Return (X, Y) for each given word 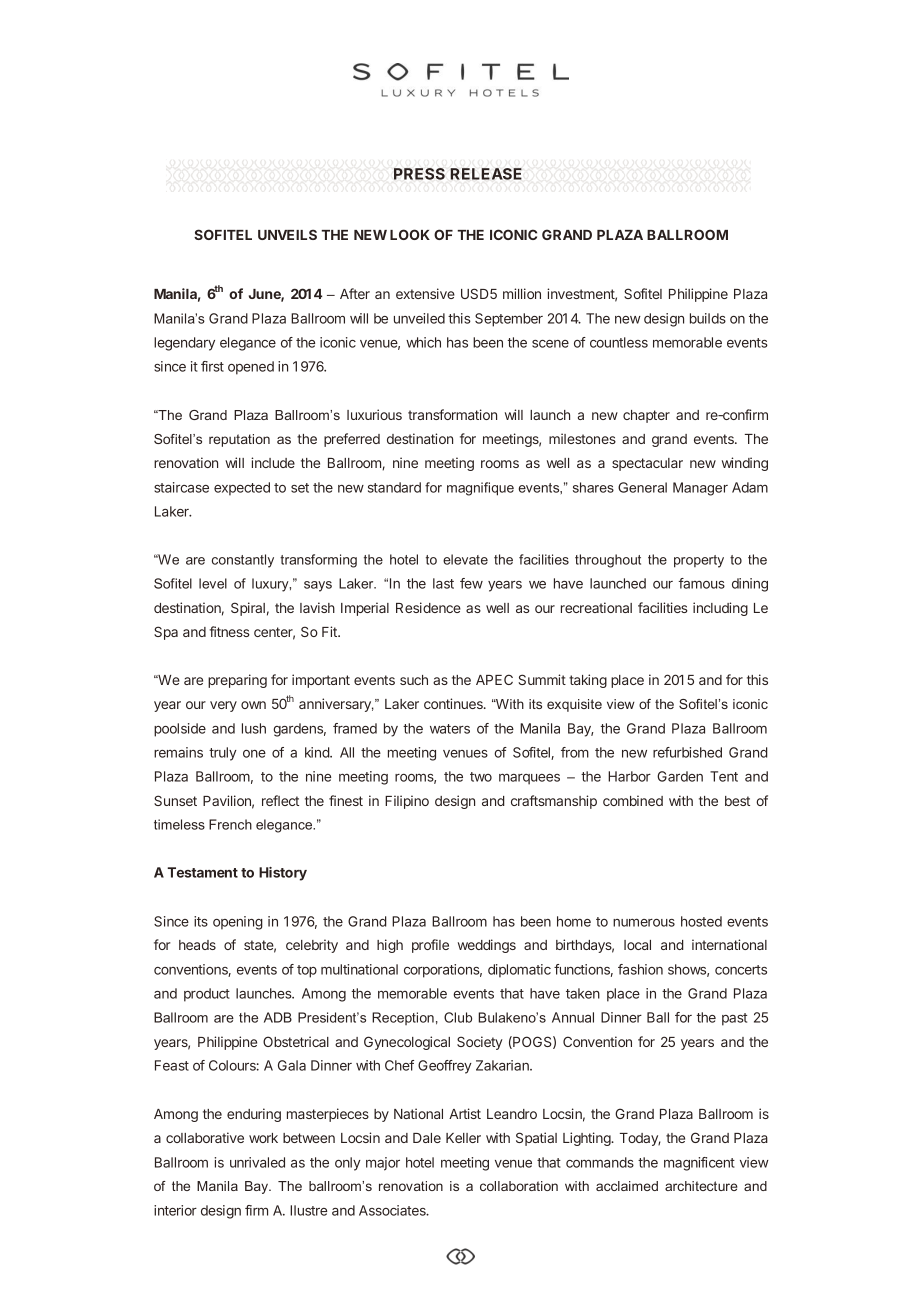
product (207, 995)
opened (251, 368)
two (481, 777)
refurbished (687, 752)
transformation (452, 414)
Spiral (248, 609)
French (230, 824)
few (471, 583)
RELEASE (486, 174)
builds (708, 318)
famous (702, 583)
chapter (646, 416)
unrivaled (257, 1162)
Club (458, 1017)
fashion (640, 969)
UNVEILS (287, 234)
